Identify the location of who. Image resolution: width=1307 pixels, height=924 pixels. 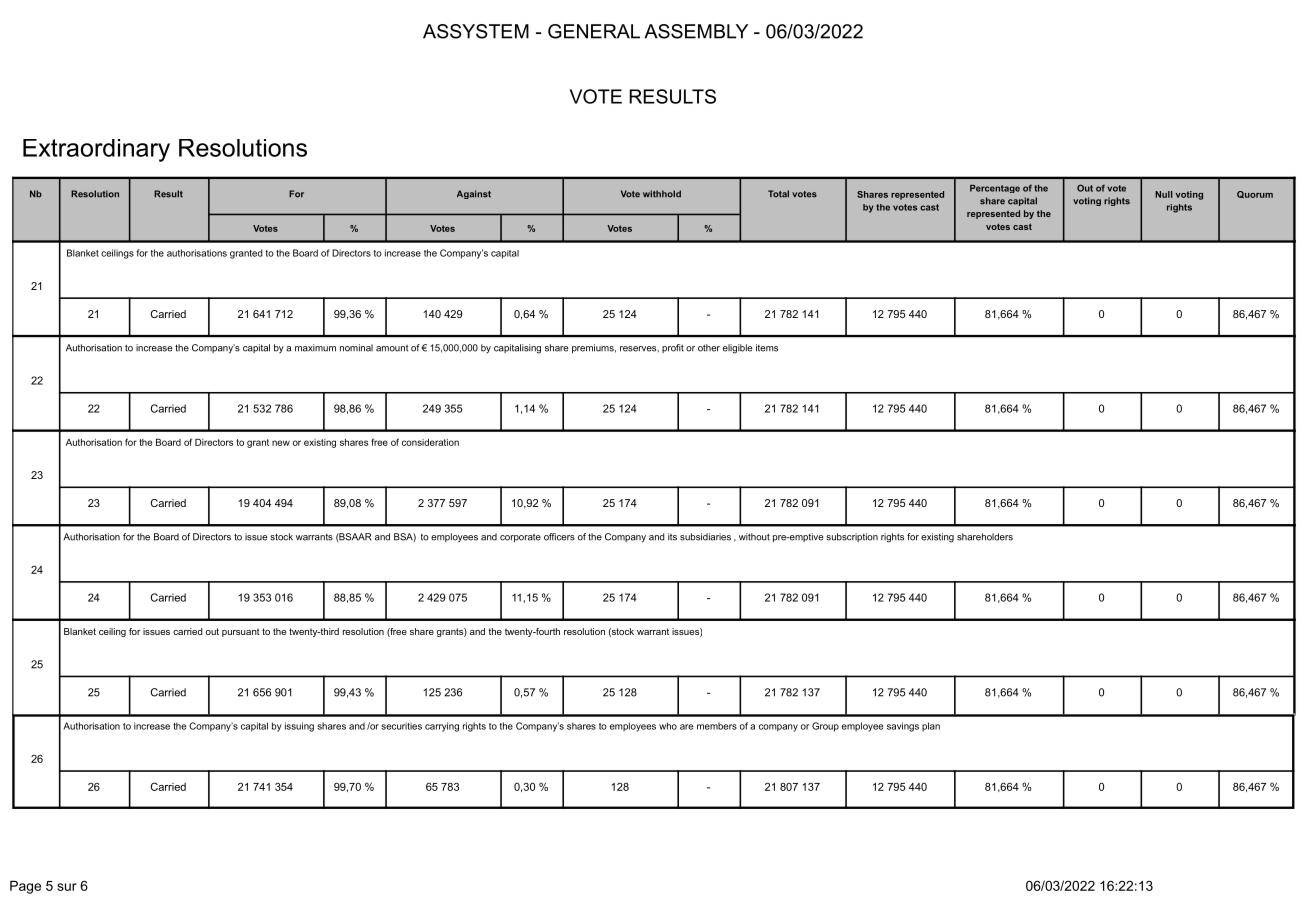
(668, 726).
